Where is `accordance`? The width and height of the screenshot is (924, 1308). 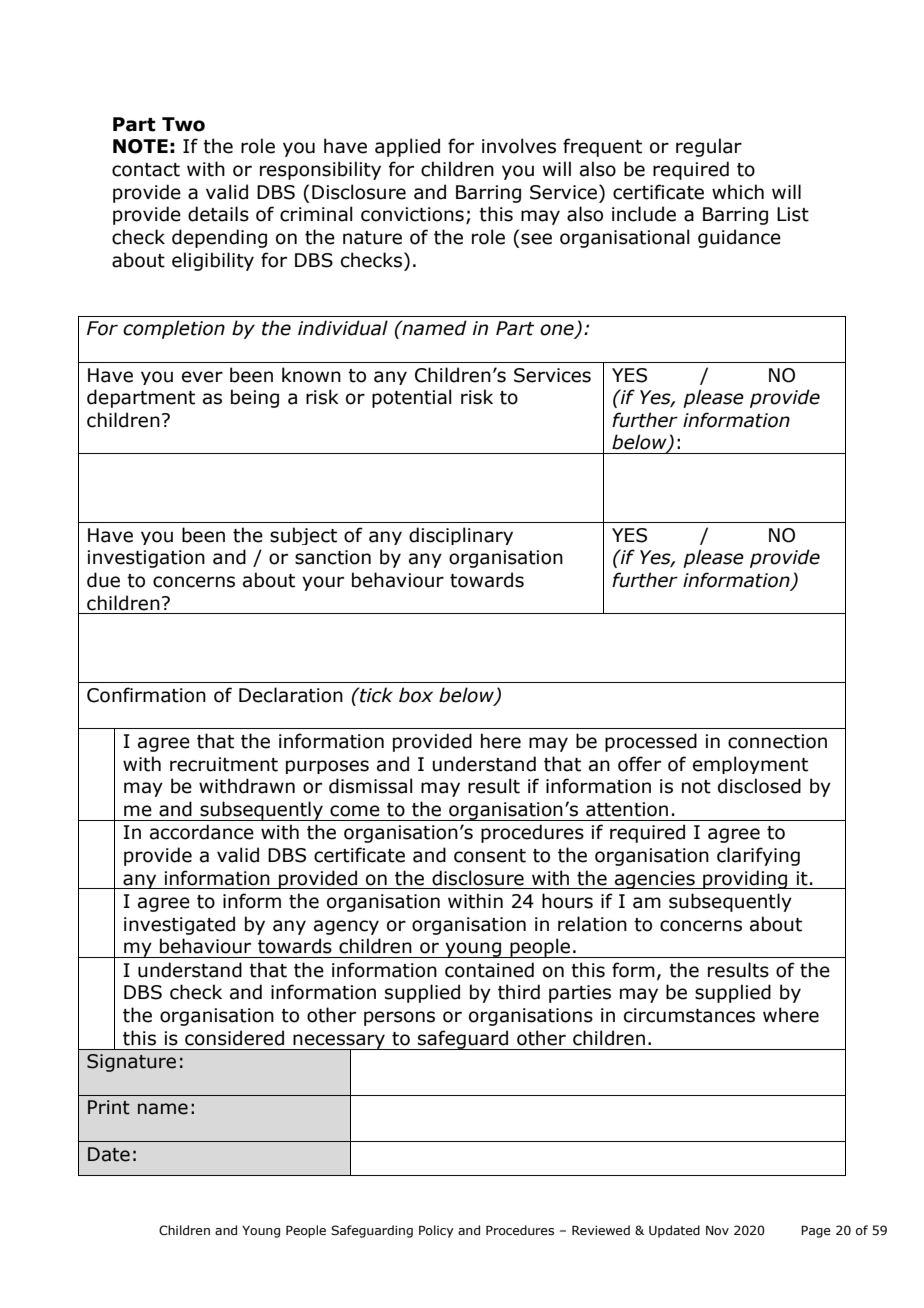 accordance is located at coordinates (202, 832).
